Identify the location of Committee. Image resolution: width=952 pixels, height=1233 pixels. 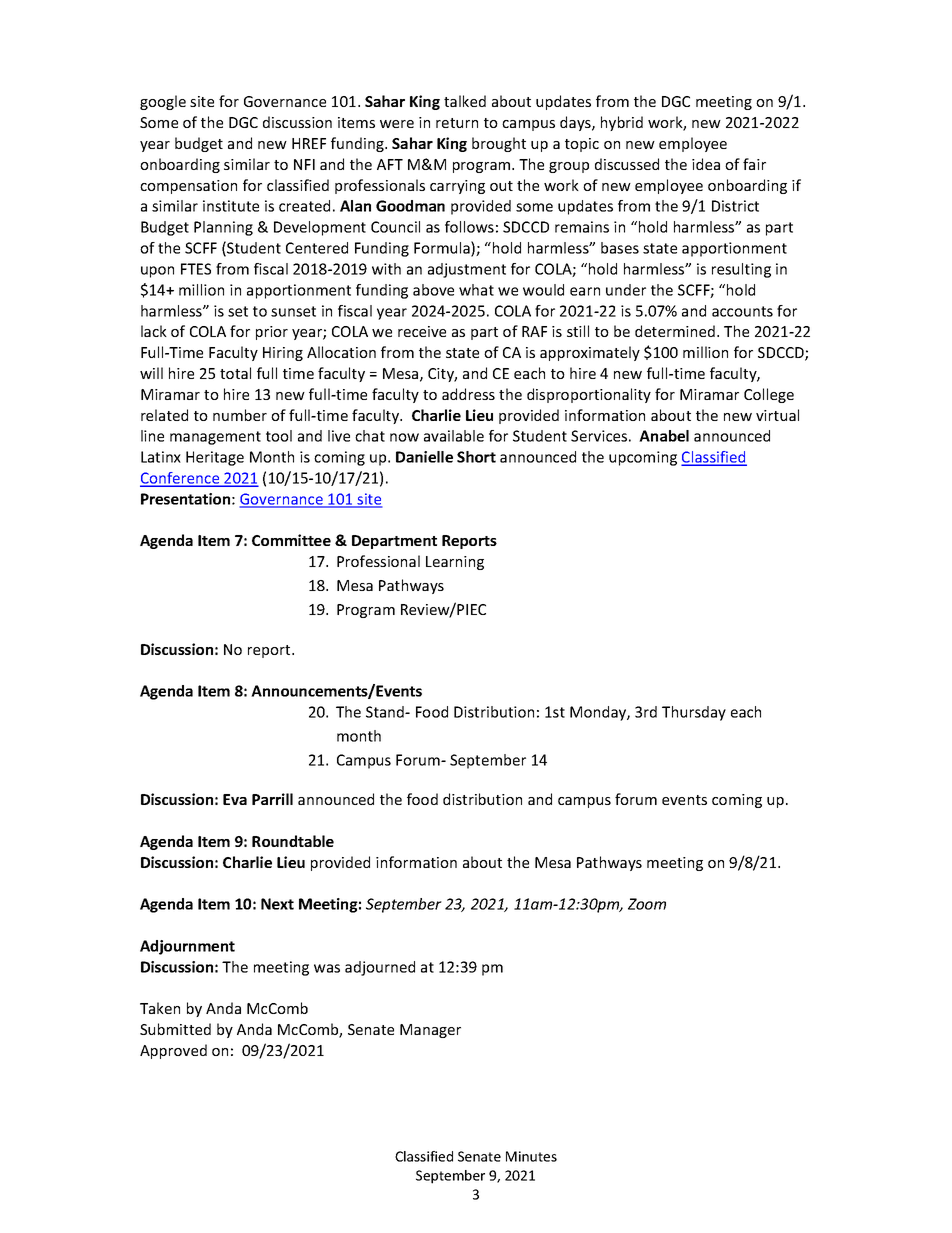
(291, 540).
